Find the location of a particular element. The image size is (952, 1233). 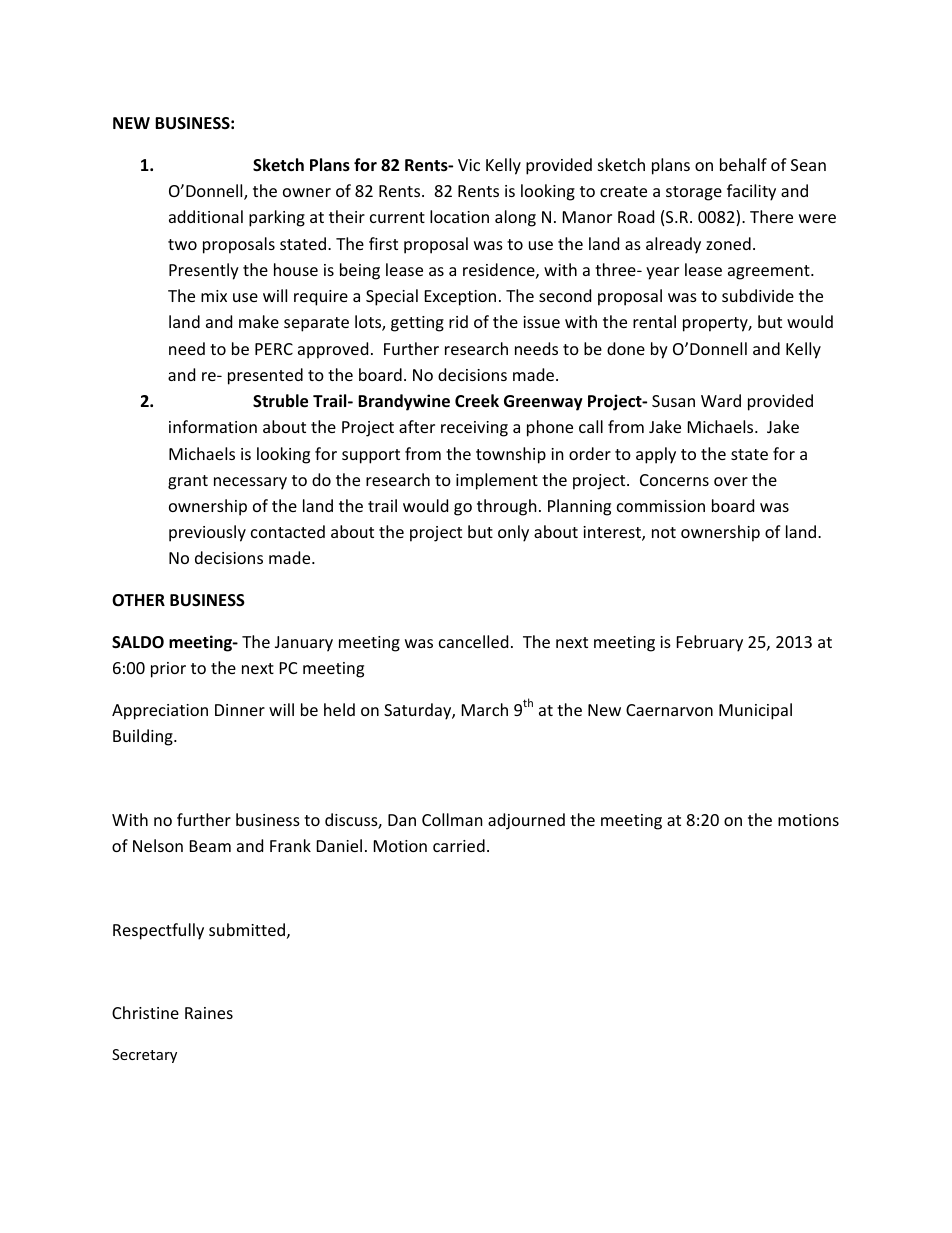

cancelled is located at coordinates (473, 641).
